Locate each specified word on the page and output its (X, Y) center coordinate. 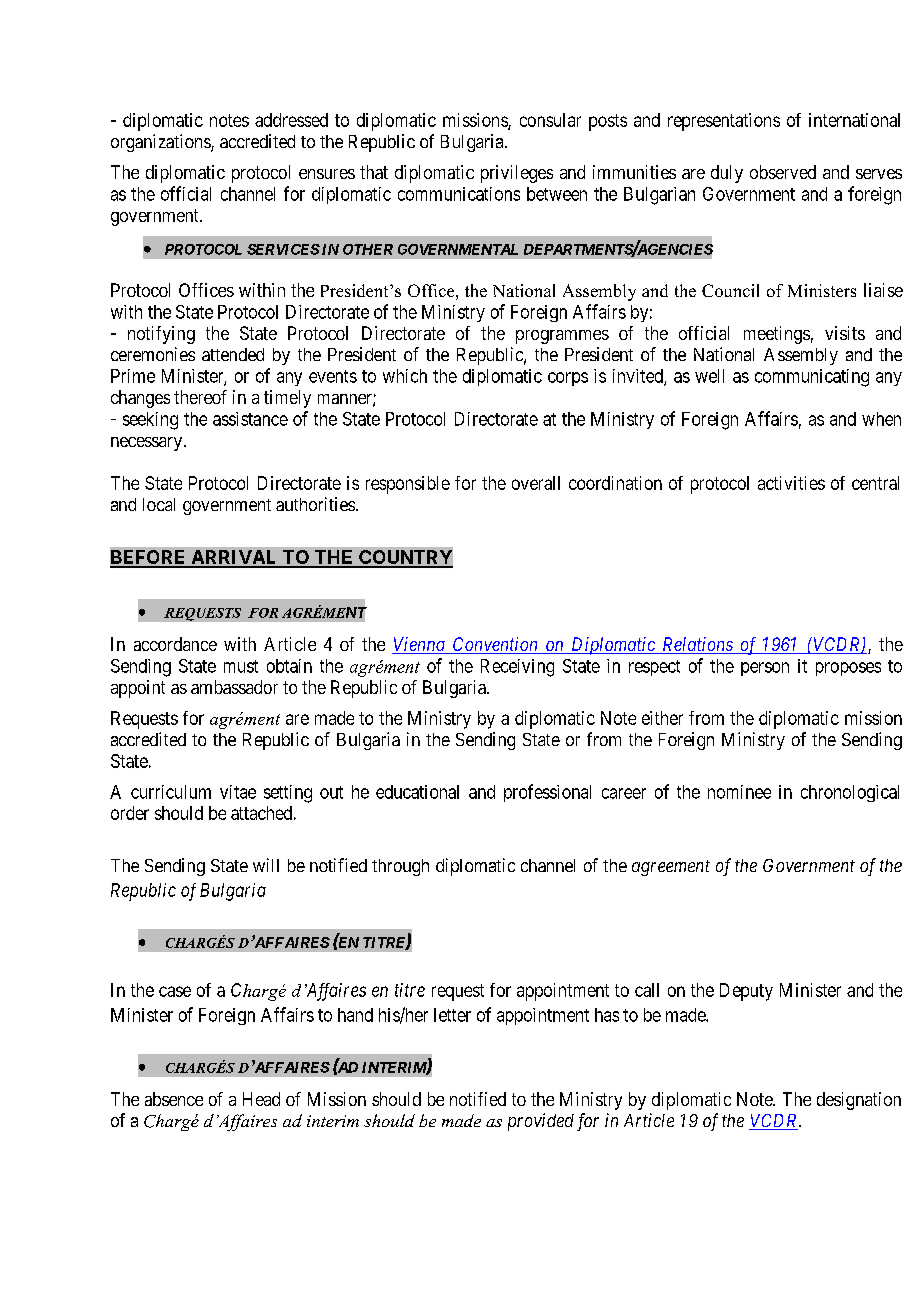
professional (547, 793)
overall (536, 483)
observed (783, 172)
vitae (238, 792)
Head (261, 1099)
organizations (161, 143)
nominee (739, 792)
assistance (250, 419)
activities (791, 483)
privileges (517, 174)
